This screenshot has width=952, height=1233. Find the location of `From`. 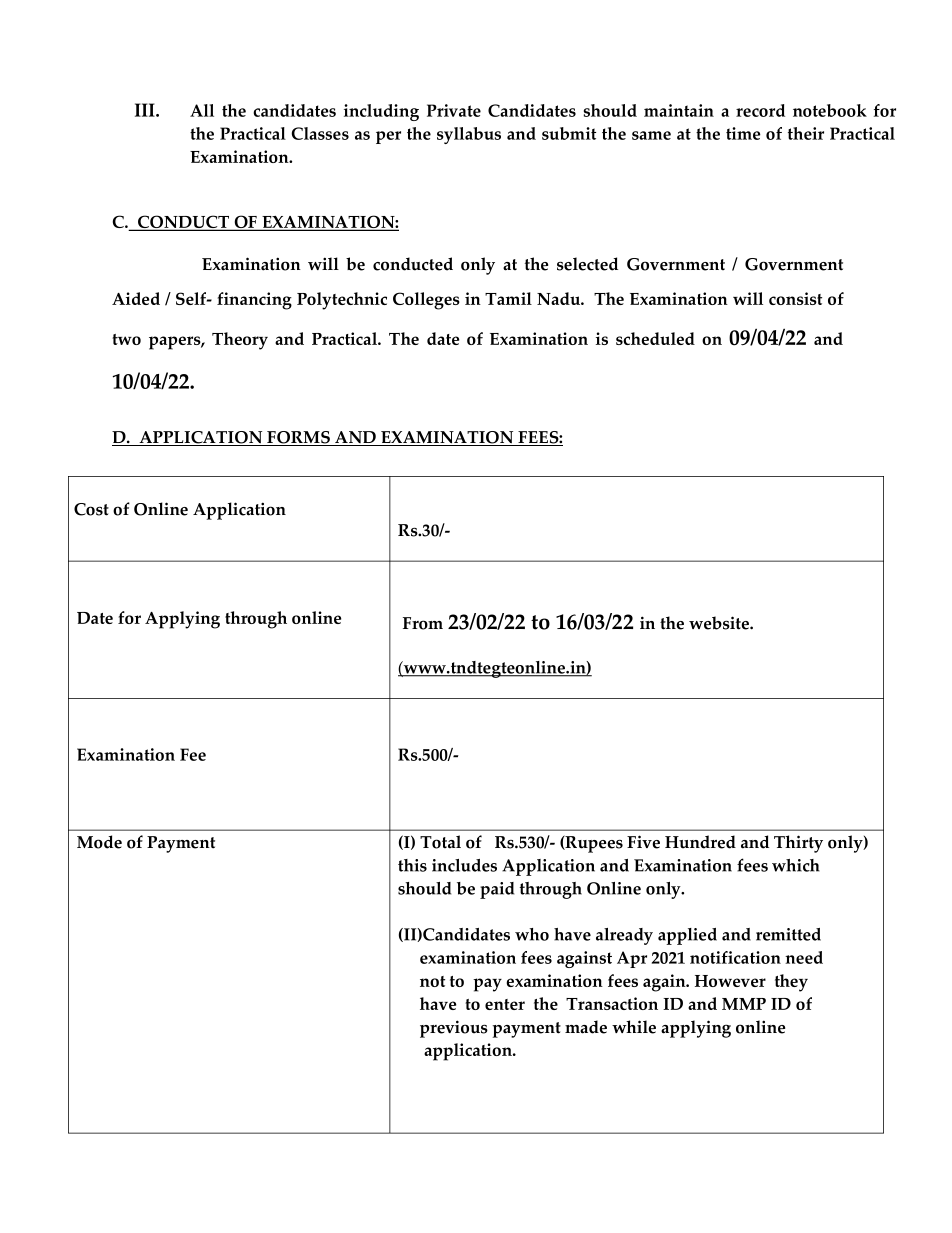

From is located at coordinates (423, 623).
